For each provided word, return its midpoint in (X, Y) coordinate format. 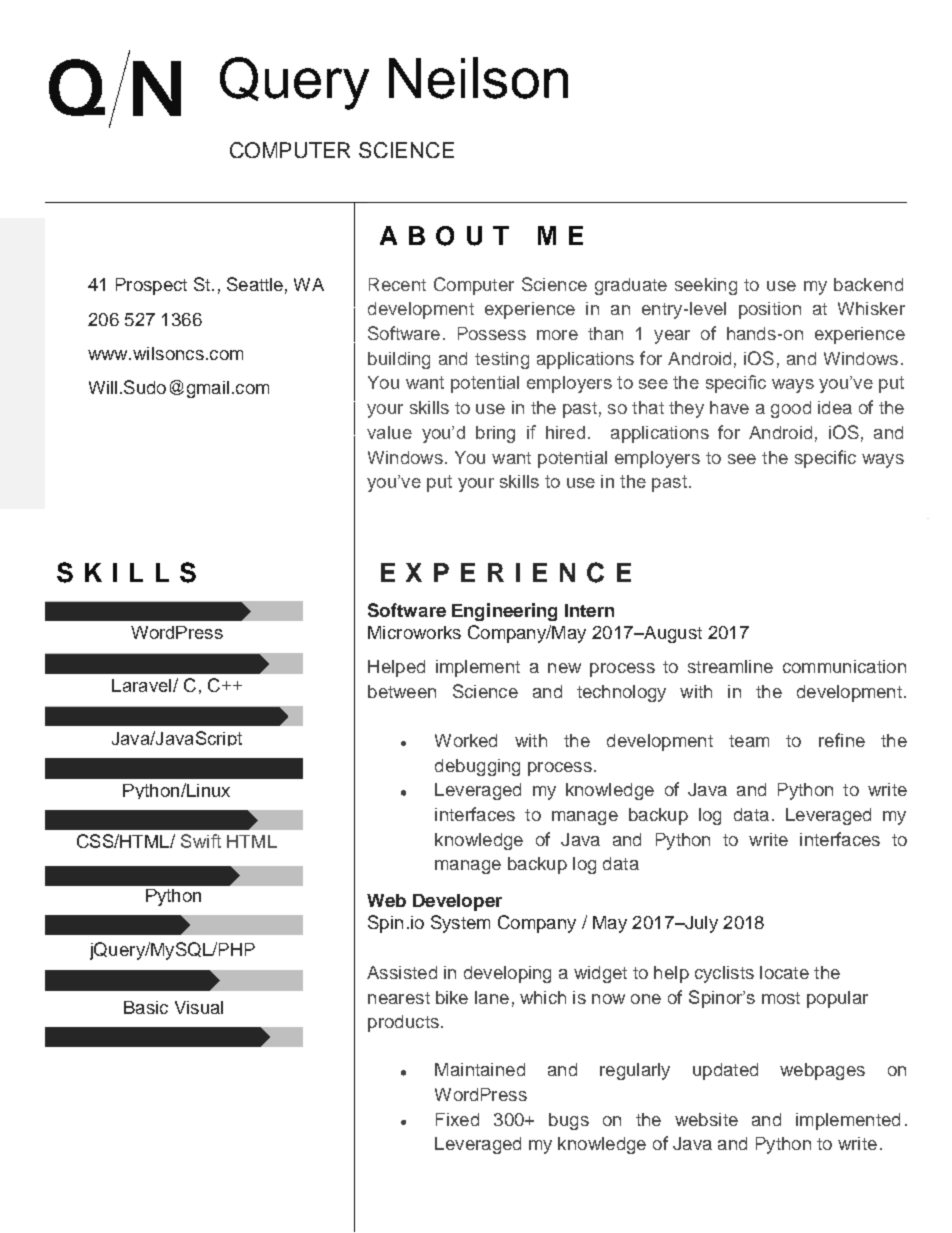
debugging (477, 767)
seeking (706, 286)
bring (495, 434)
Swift (201, 841)
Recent (397, 284)
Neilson (478, 78)
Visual (199, 1007)
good (791, 409)
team (749, 741)
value (389, 432)
